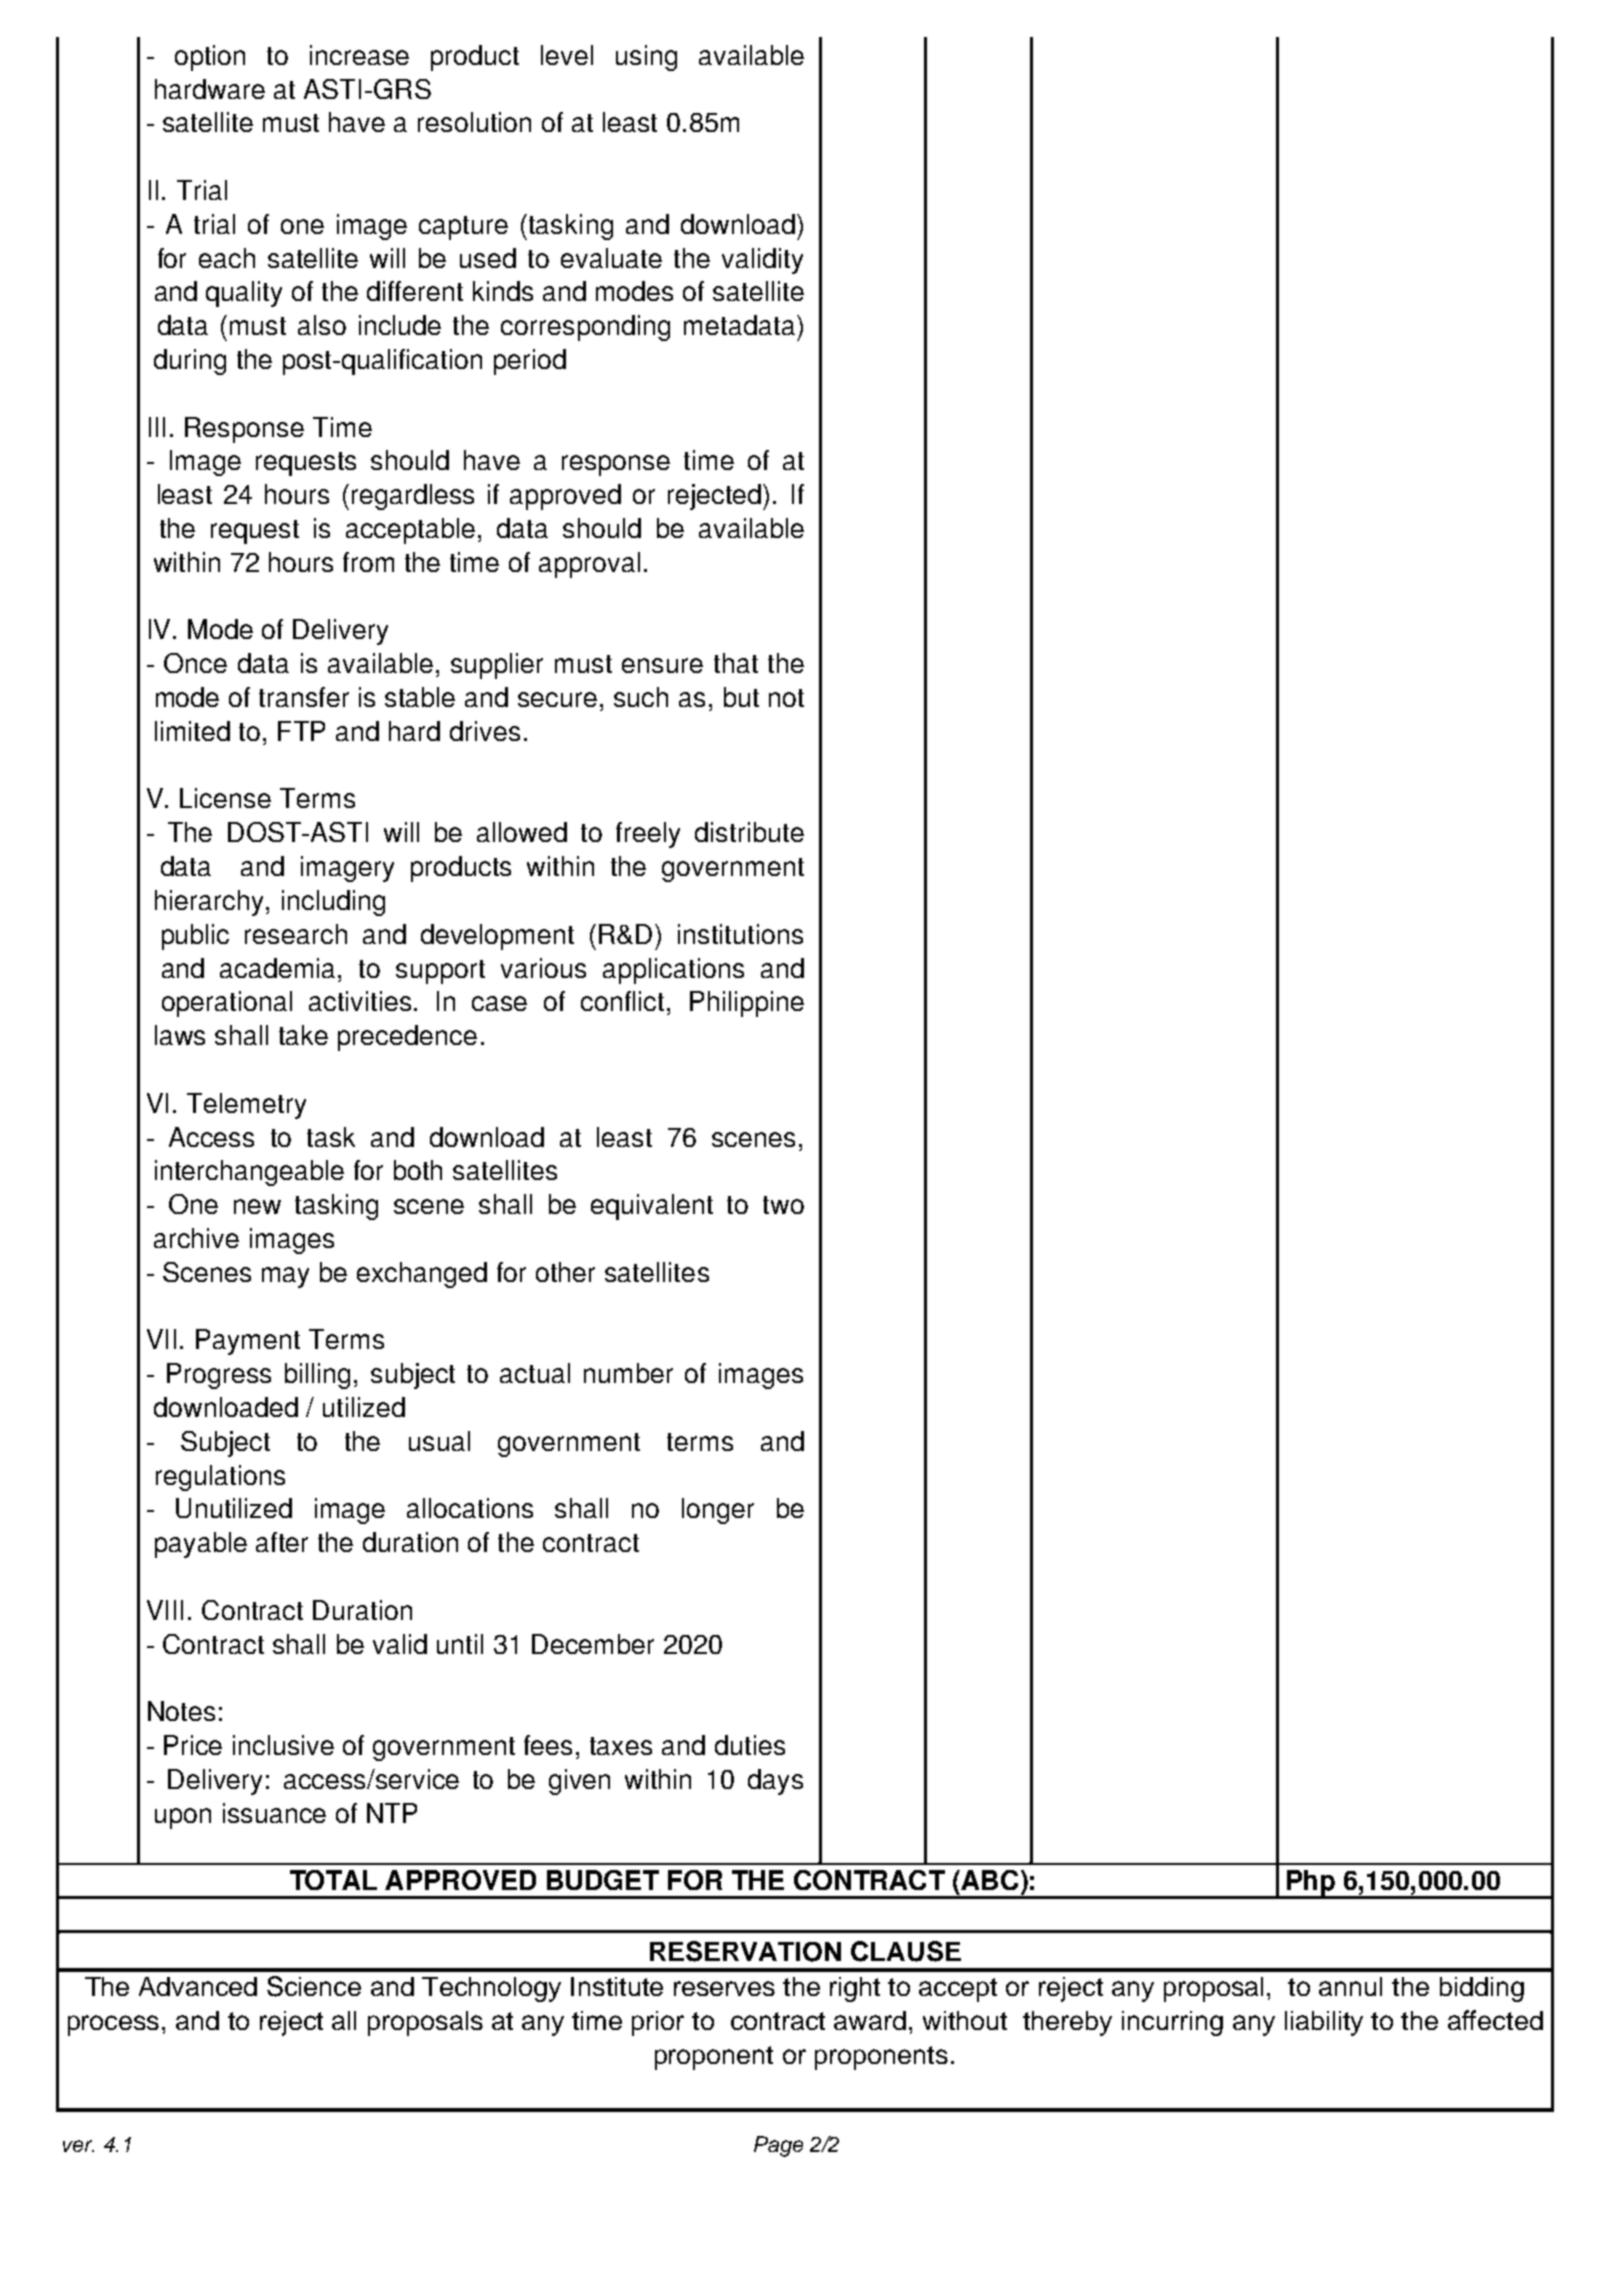  What do you see at coordinates (314, 1986) in the screenshot?
I see `Science` at bounding box center [314, 1986].
